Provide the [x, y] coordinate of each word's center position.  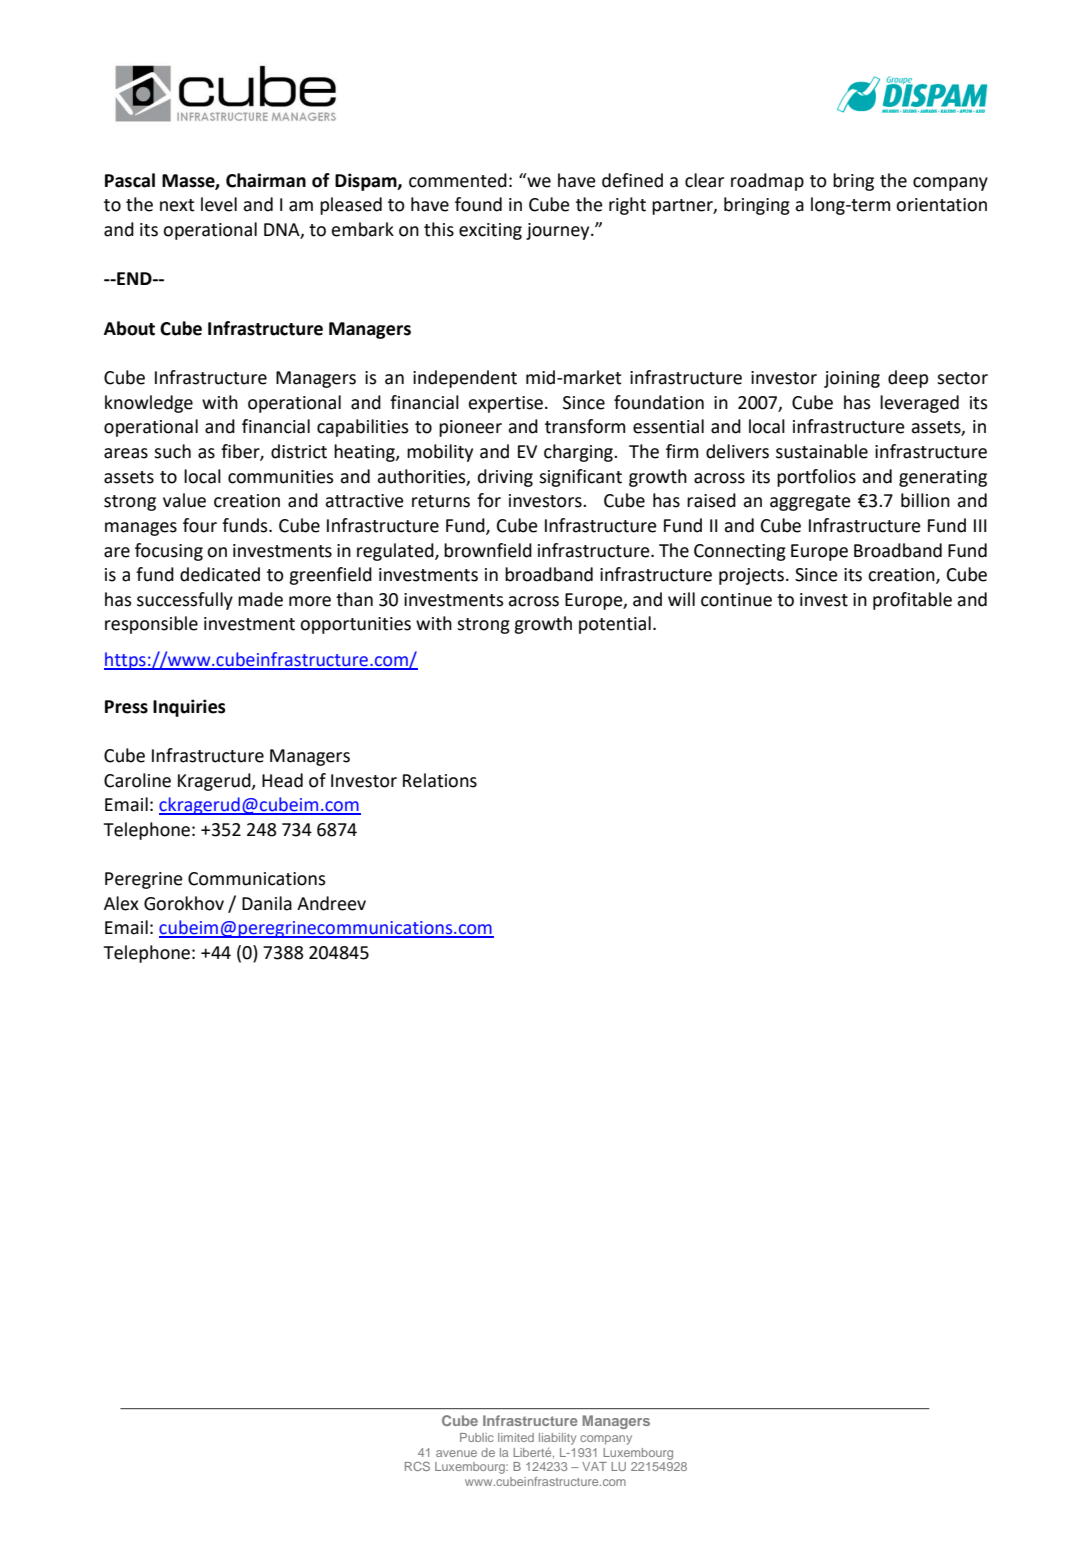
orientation [941, 205]
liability [557, 1439]
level [219, 204]
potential [615, 625]
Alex [121, 903]
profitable [912, 601]
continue [736, 600]
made [260, 599]
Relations [440, 780]
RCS [417, 1466]
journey [559, 231]
